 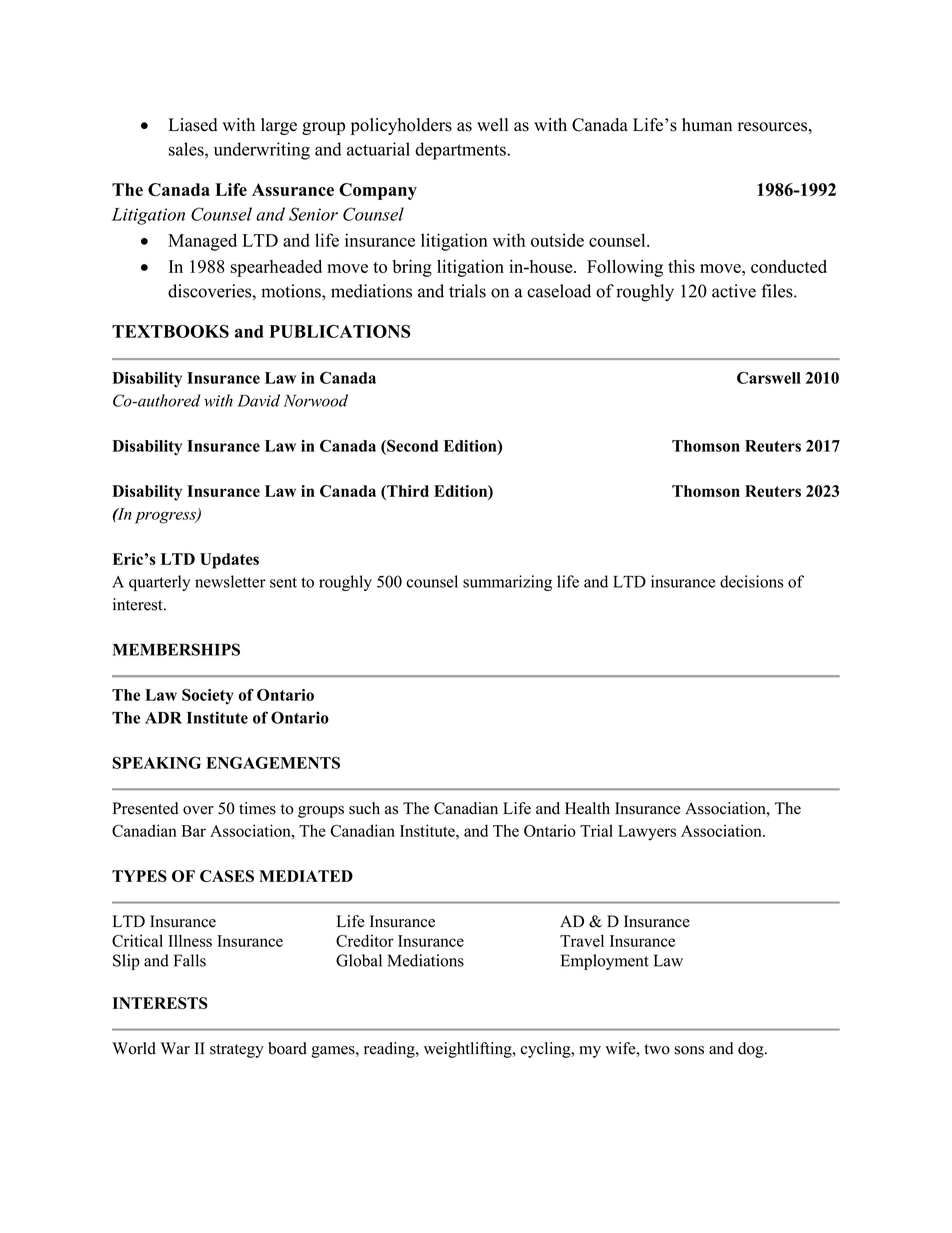 What do you see at coordinates (364, 808) in the screenshot?
I see `such` at bounding box center [364, 808].
